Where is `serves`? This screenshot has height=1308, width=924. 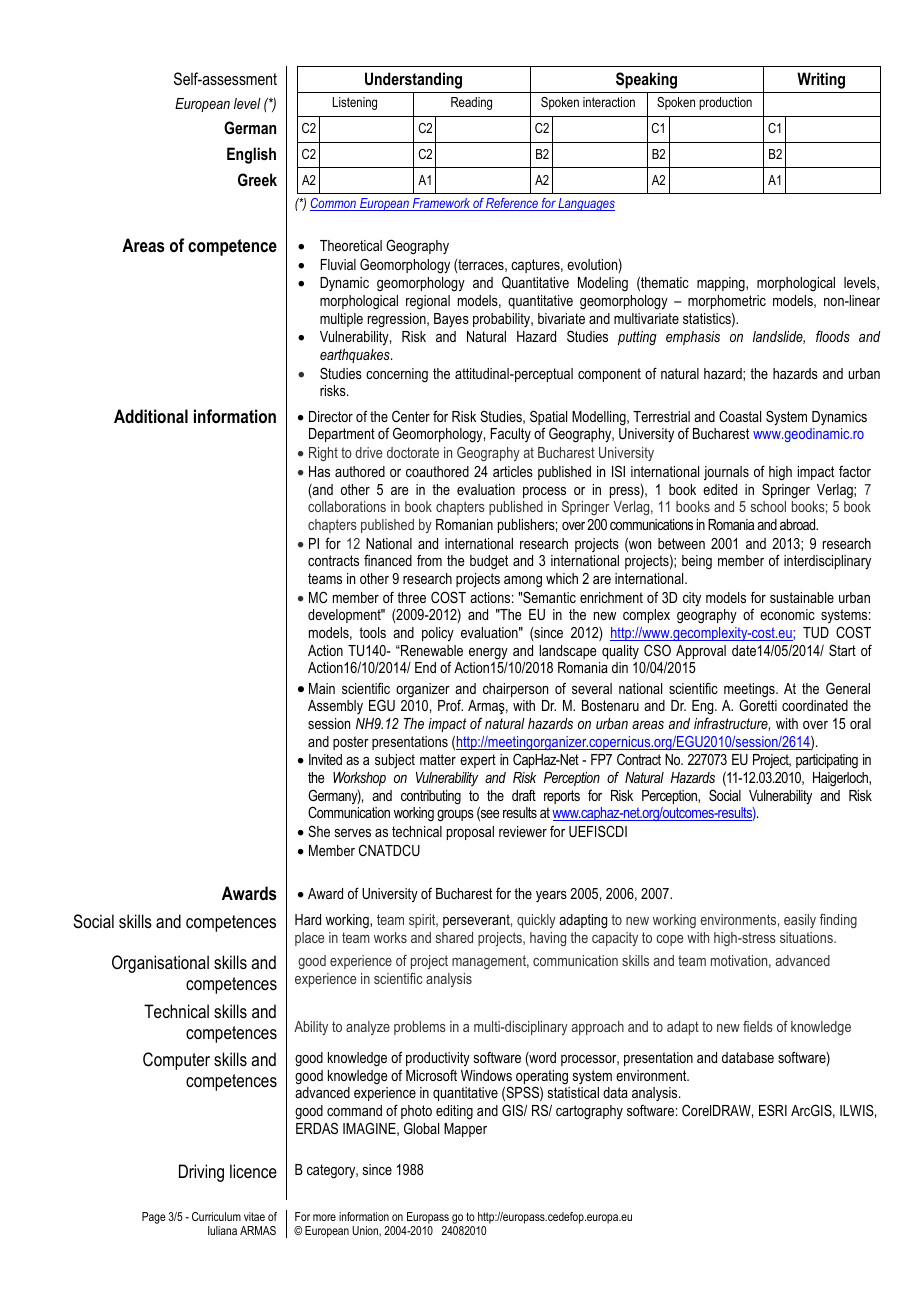 serves is located at coordinates (353, 833).
